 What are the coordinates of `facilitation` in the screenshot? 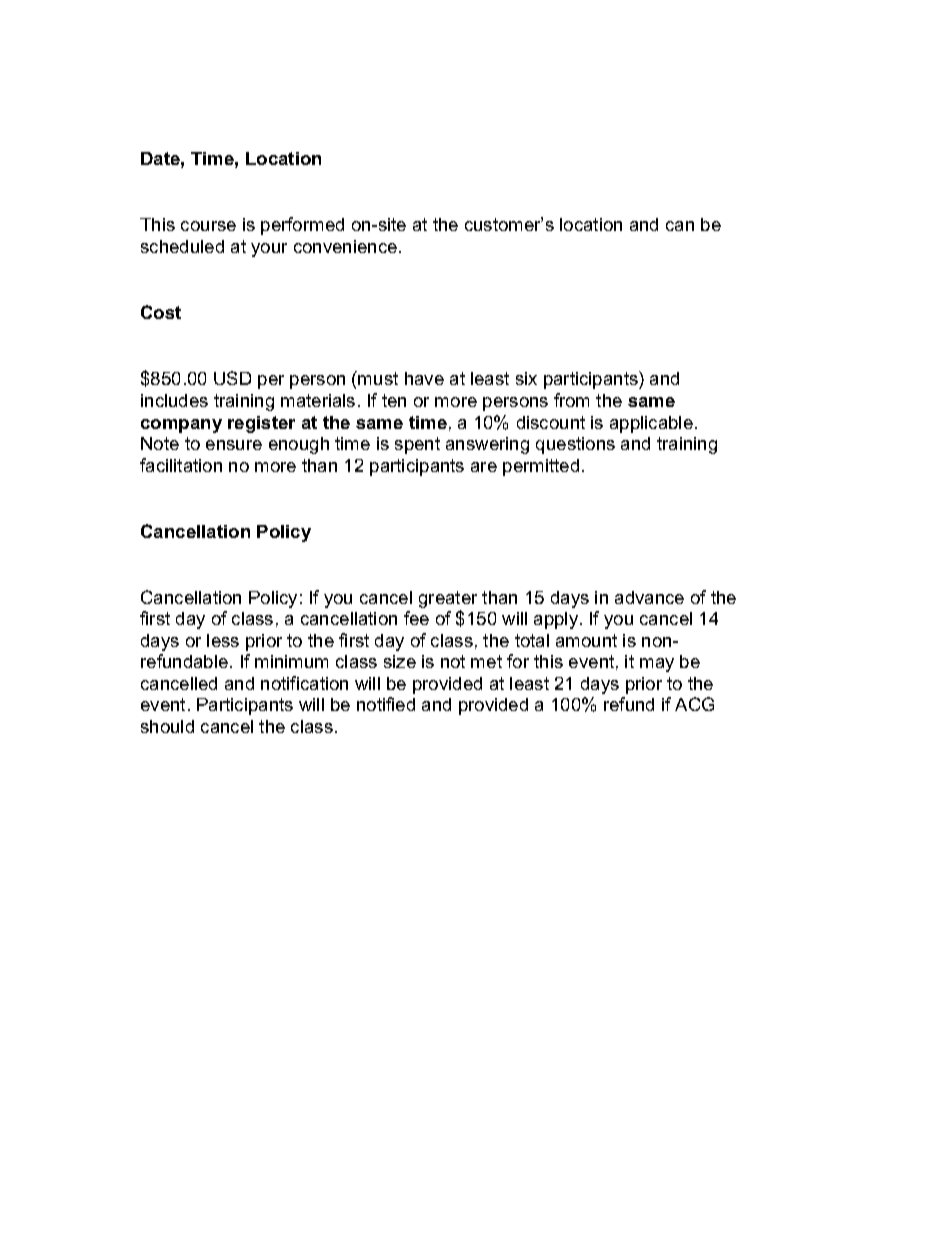 It's located at (181, 465).
